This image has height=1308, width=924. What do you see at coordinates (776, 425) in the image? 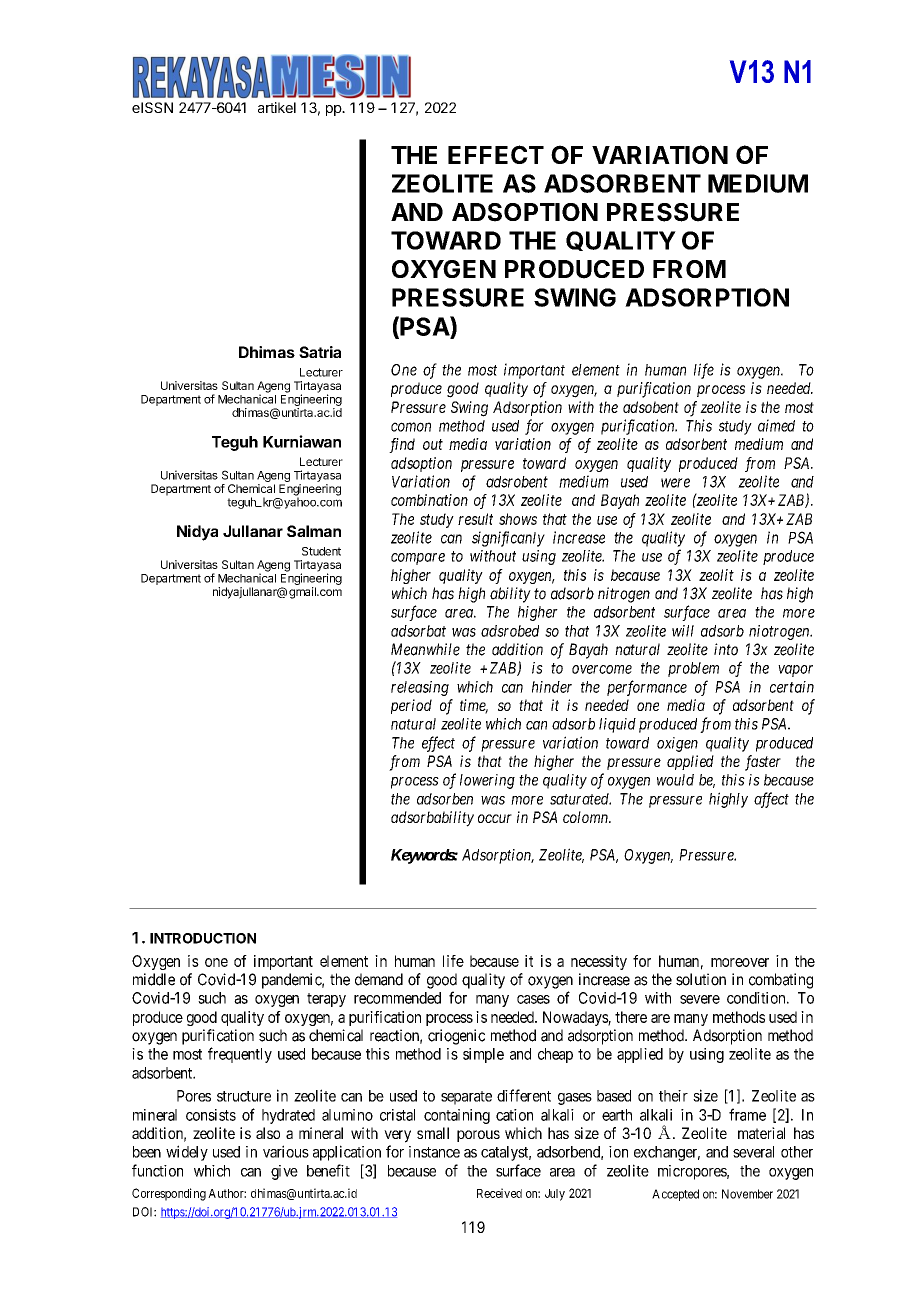
I see `aimed` at bounding box center [776, 425].
